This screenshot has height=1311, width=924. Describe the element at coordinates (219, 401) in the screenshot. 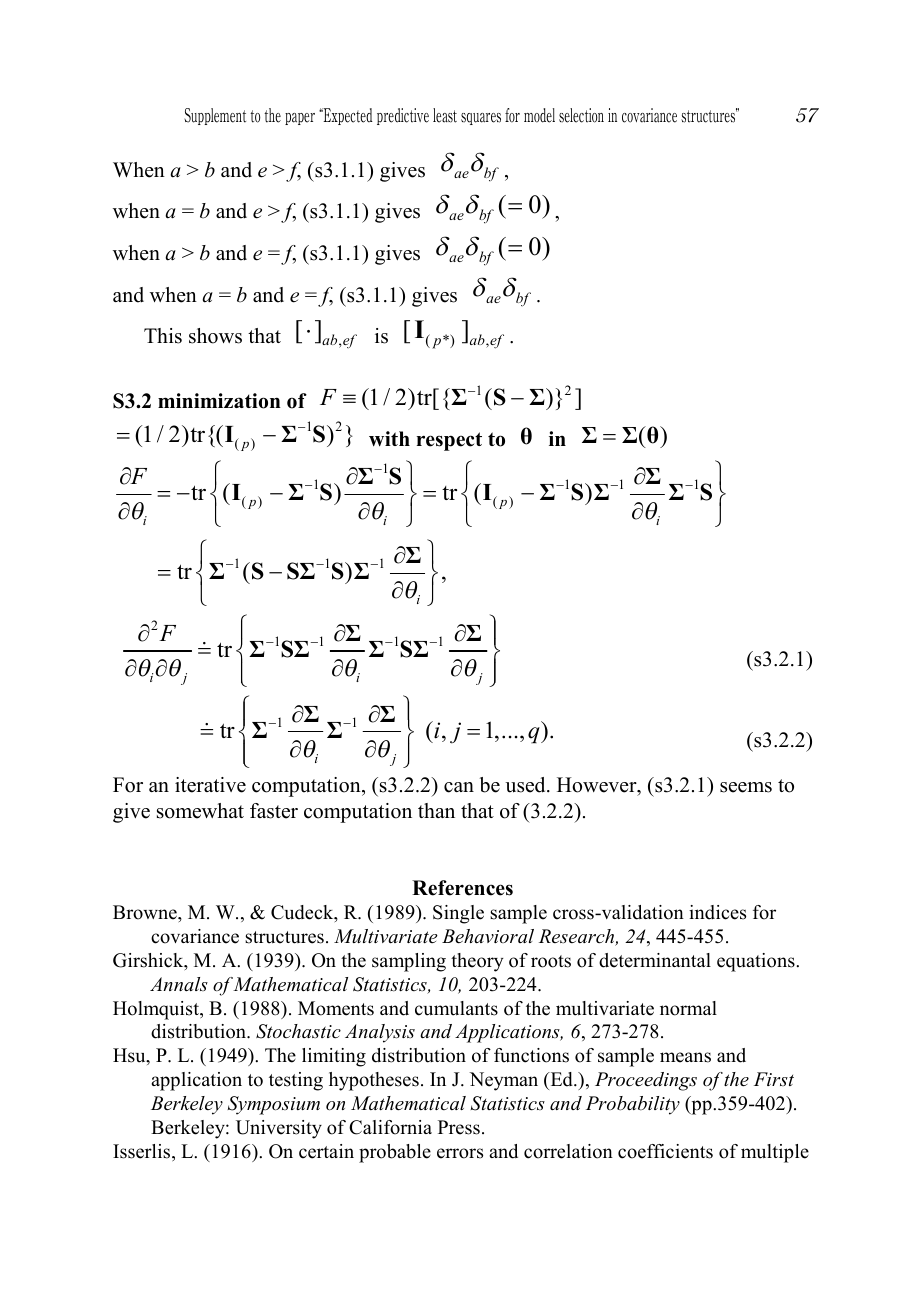

I see `minimization` at that location.
